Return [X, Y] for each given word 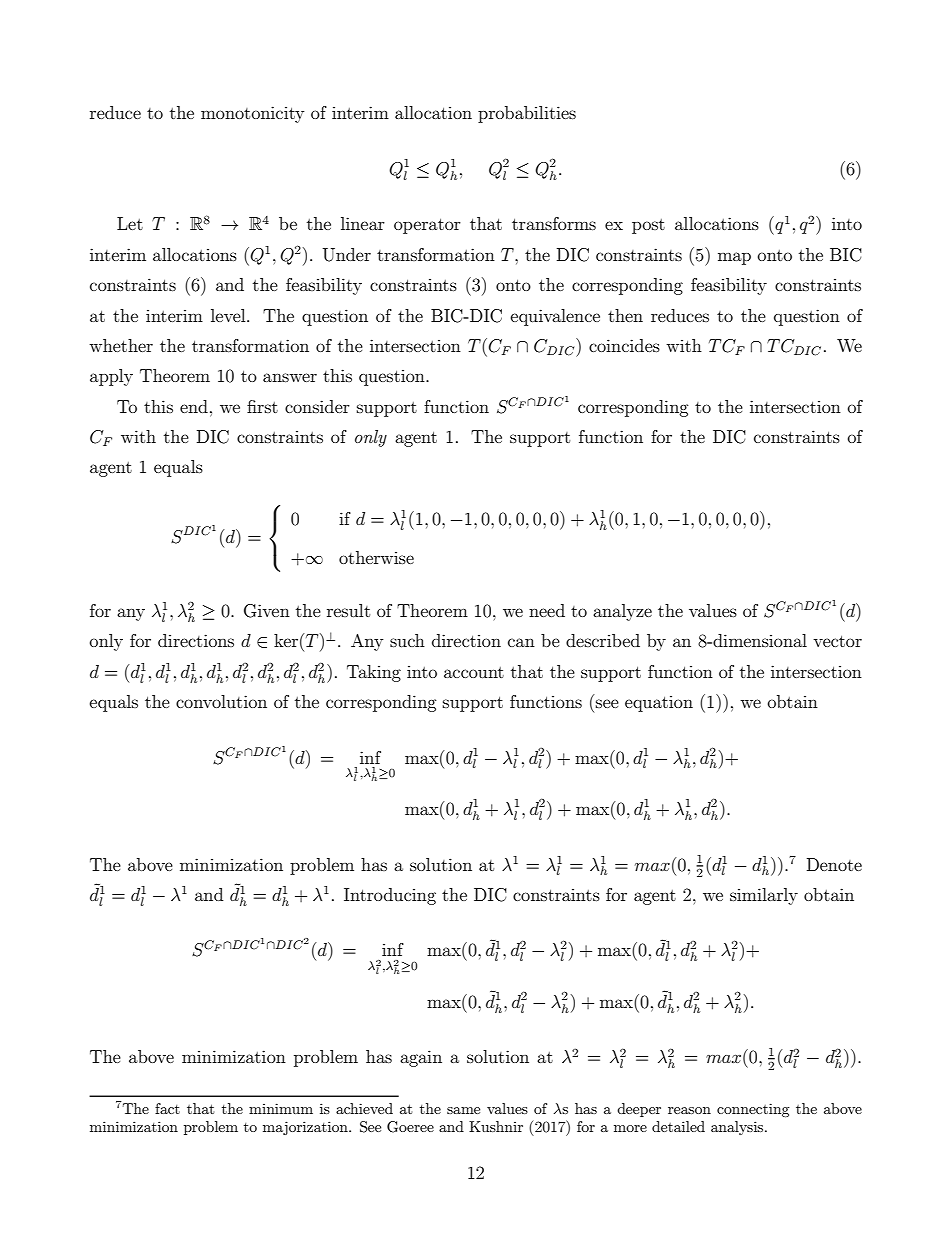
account [474, 672]
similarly [764, 896]
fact [167, 1108]
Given [267, 611]
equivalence [555, 317]
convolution [221, 701]
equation [659, 704]
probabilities [527, 114]
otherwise [376, 557]
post [648, 226]
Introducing [390, 896]
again [421, 1058]
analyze [622, 612]
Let [130, 223]
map [734, 258]
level [229, 315]
